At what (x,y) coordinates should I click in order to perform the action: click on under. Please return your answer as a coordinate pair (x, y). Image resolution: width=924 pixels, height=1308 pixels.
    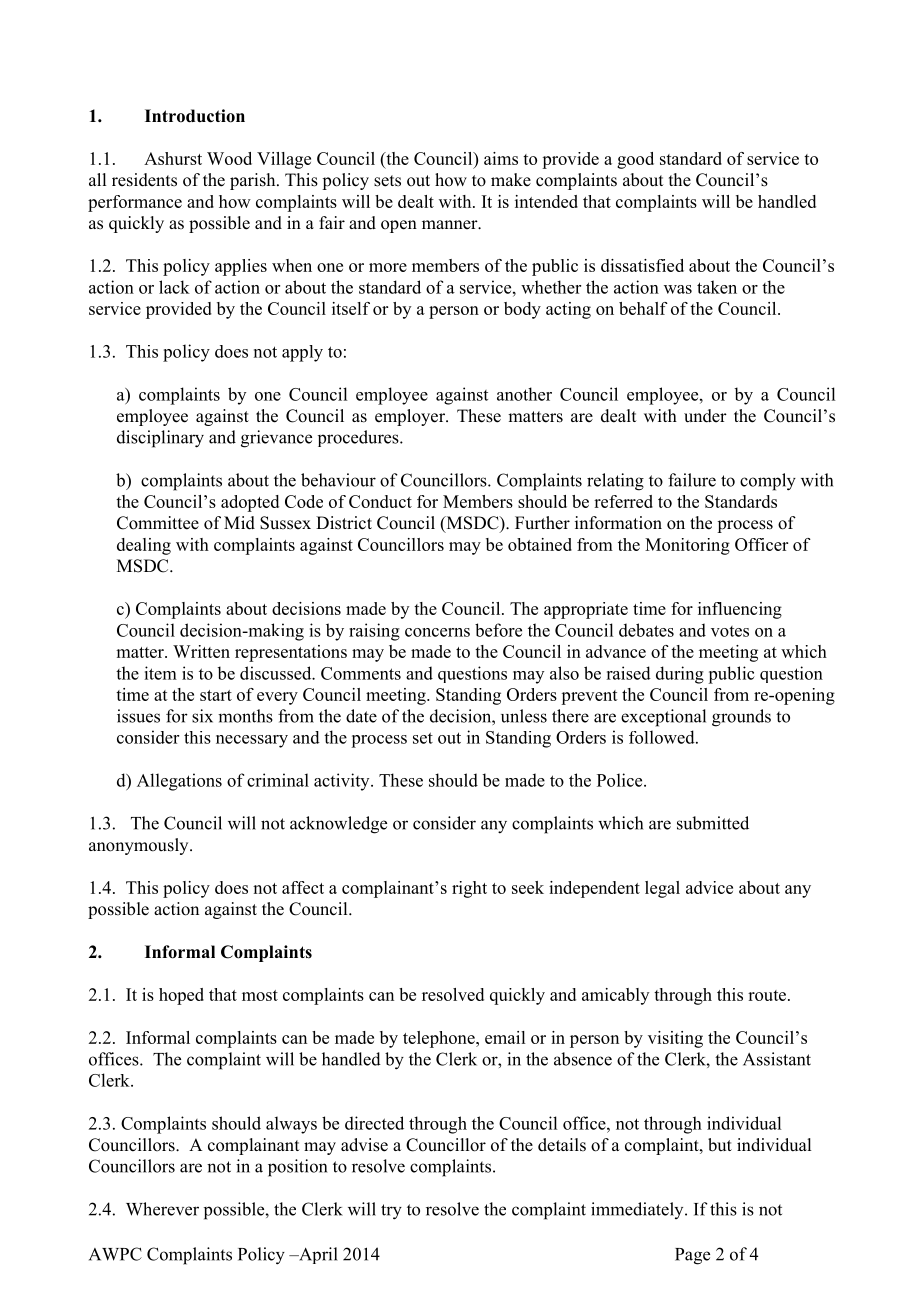
    Looking at the image, I should click on (705, 416).
